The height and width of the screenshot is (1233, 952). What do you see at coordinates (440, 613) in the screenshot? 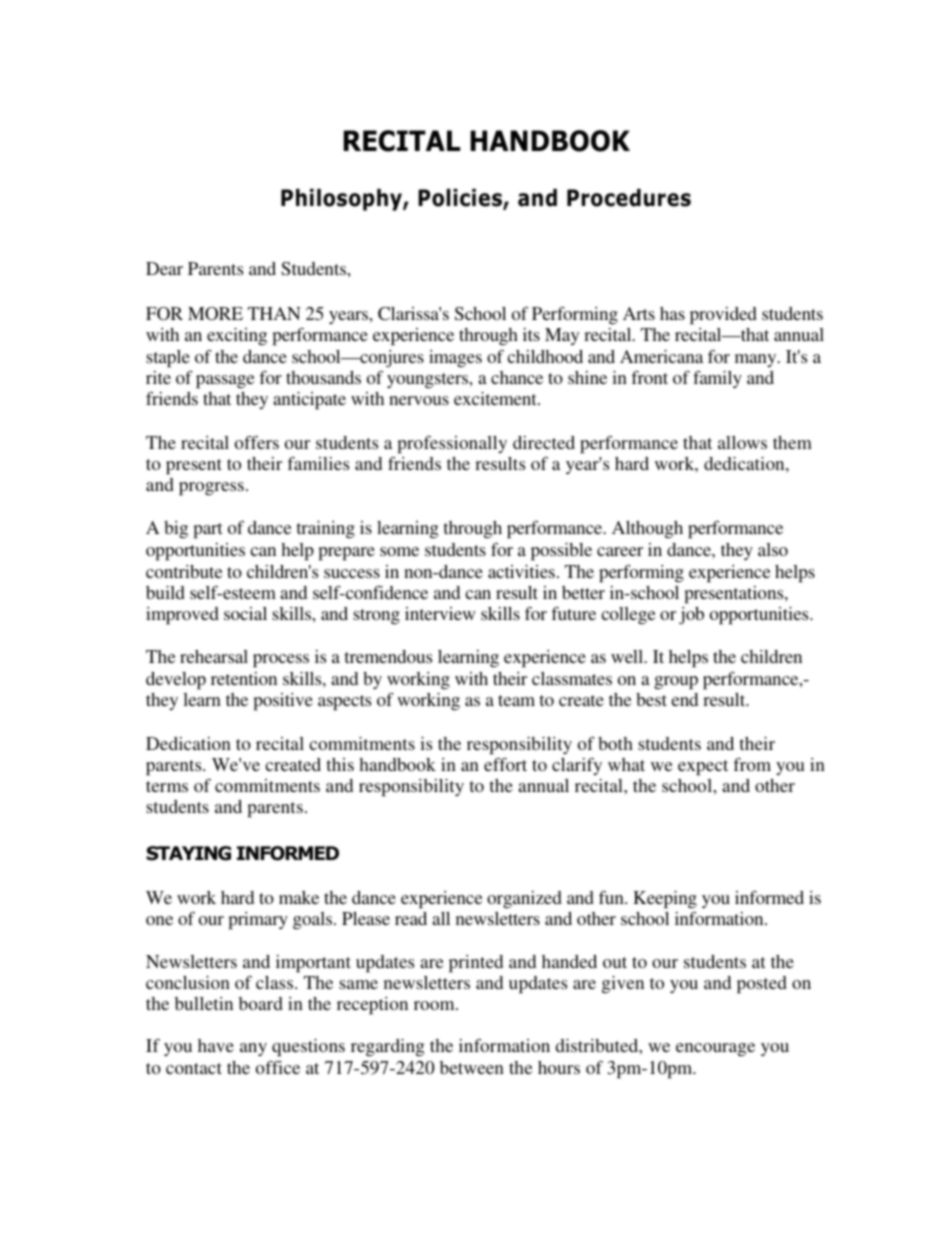
I see `interview` at bounding box center [440, 613].
